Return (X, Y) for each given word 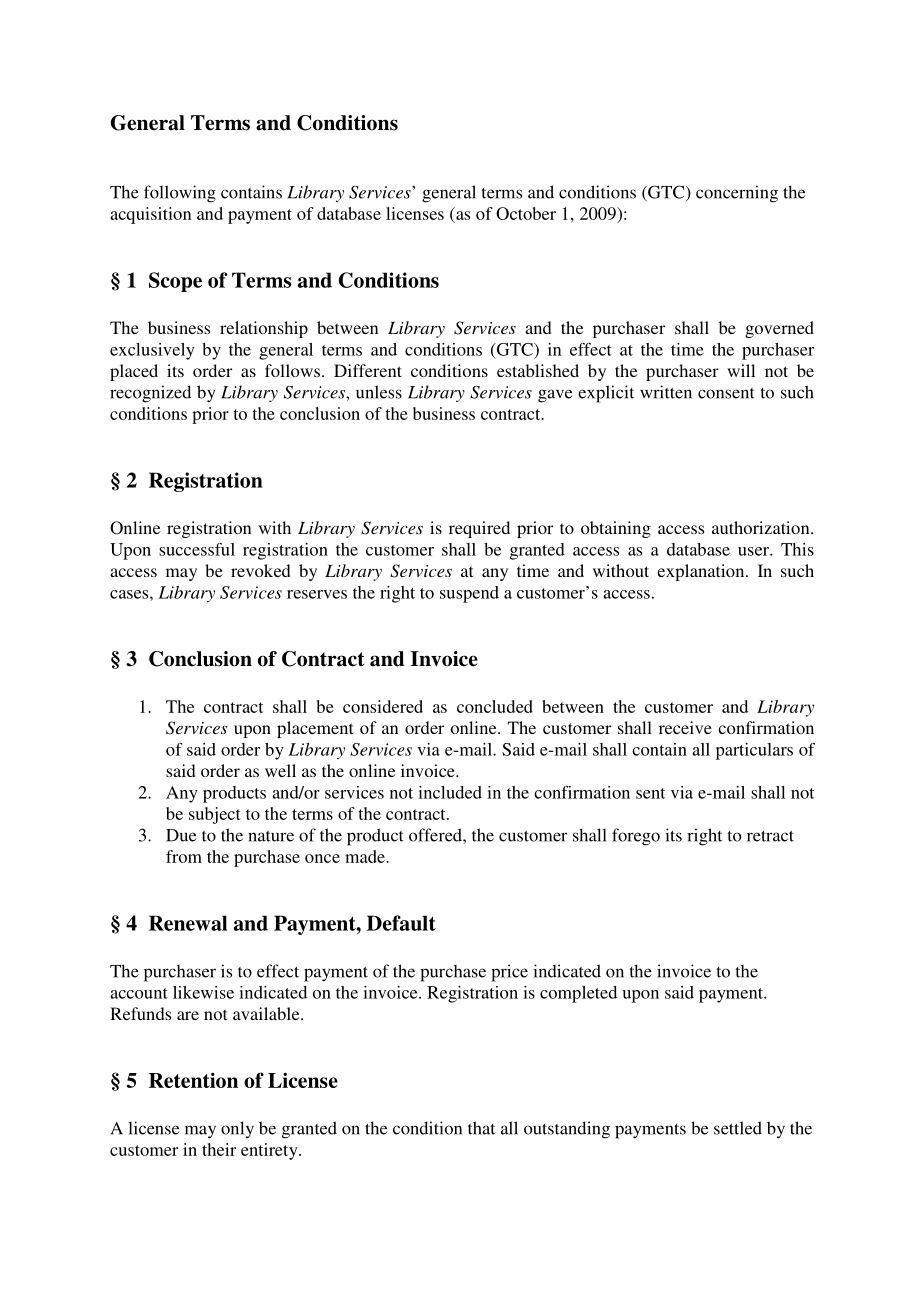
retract (770, 836)
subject (215, 815)
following (180, 194)
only (237, 1130)
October (526, 213)
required (479, 529)
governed (779, 329)
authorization (762, 527)
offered (436, 835)
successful (197, 549)
